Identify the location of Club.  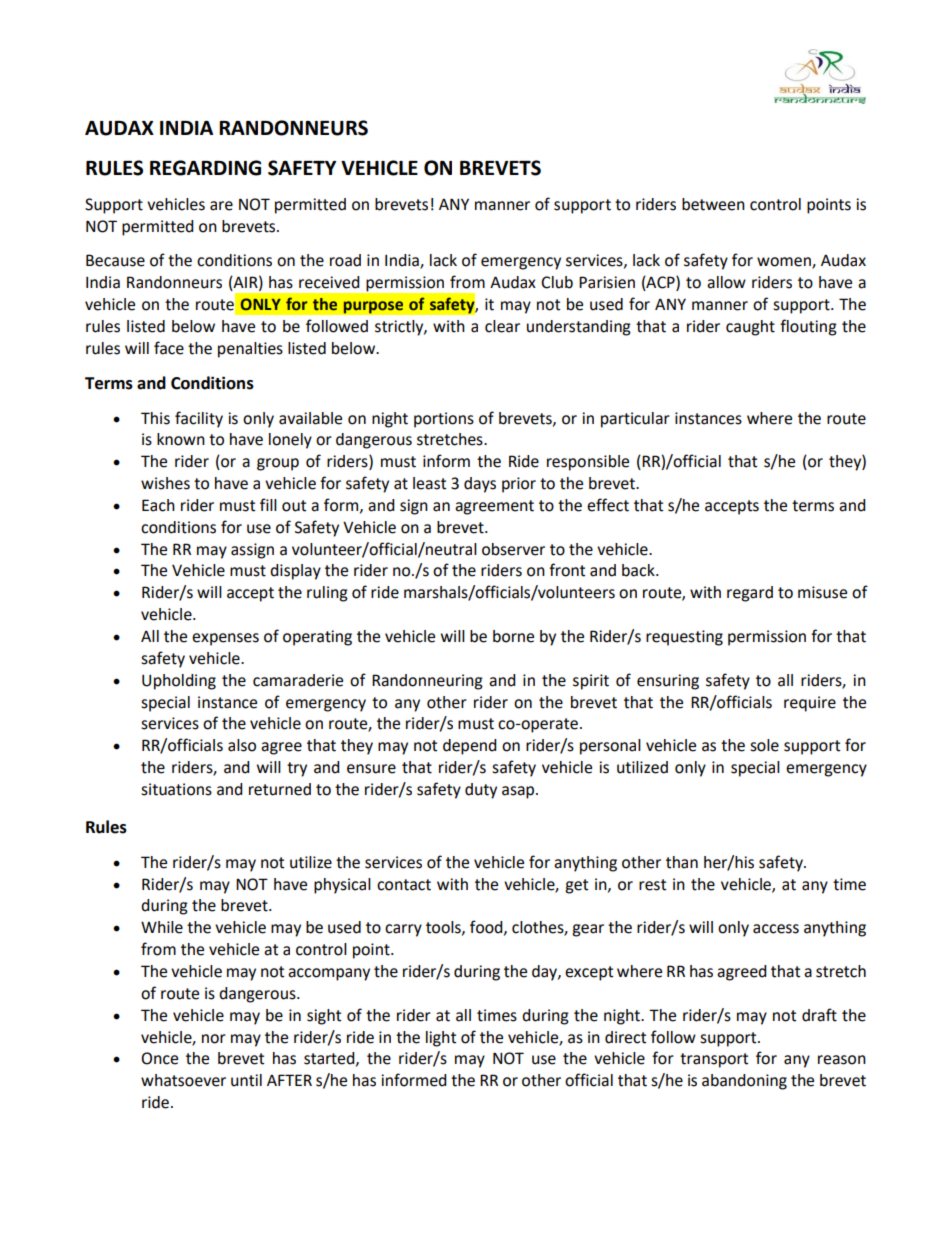
(557, 282).
